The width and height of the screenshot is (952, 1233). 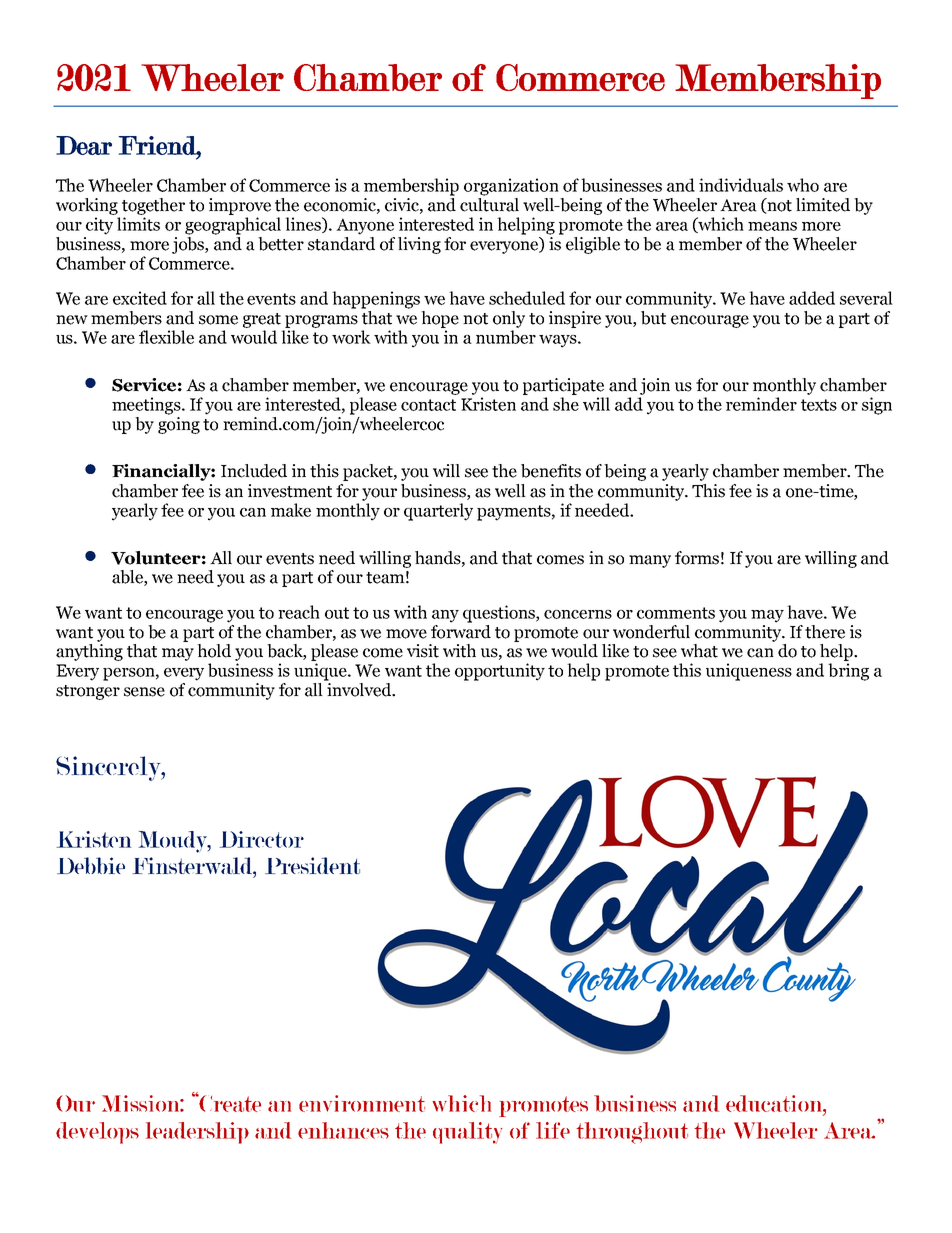 I want to click on who, so click(x=803, y=185).
